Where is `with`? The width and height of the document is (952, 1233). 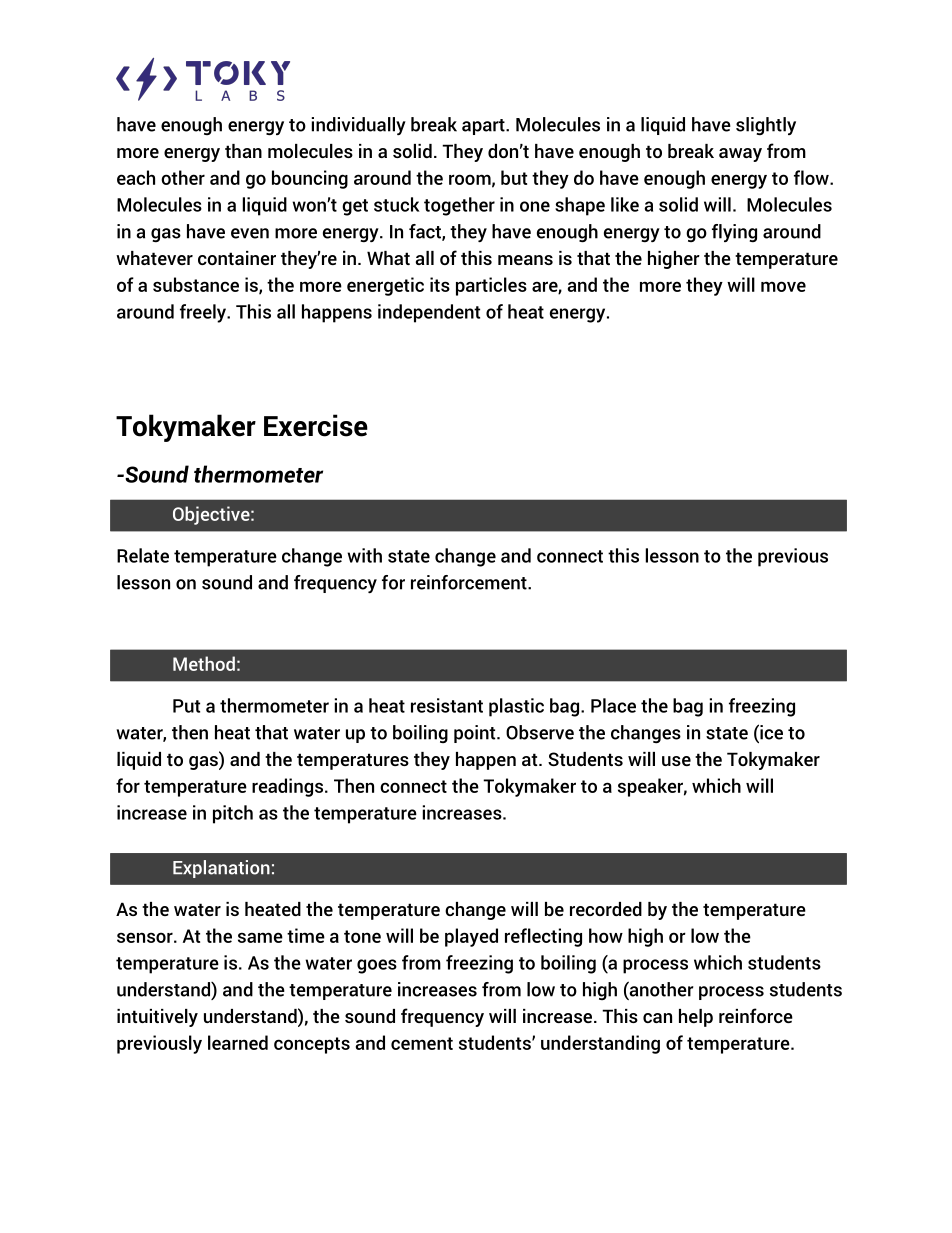 with is located at coordinates (364, 555).
